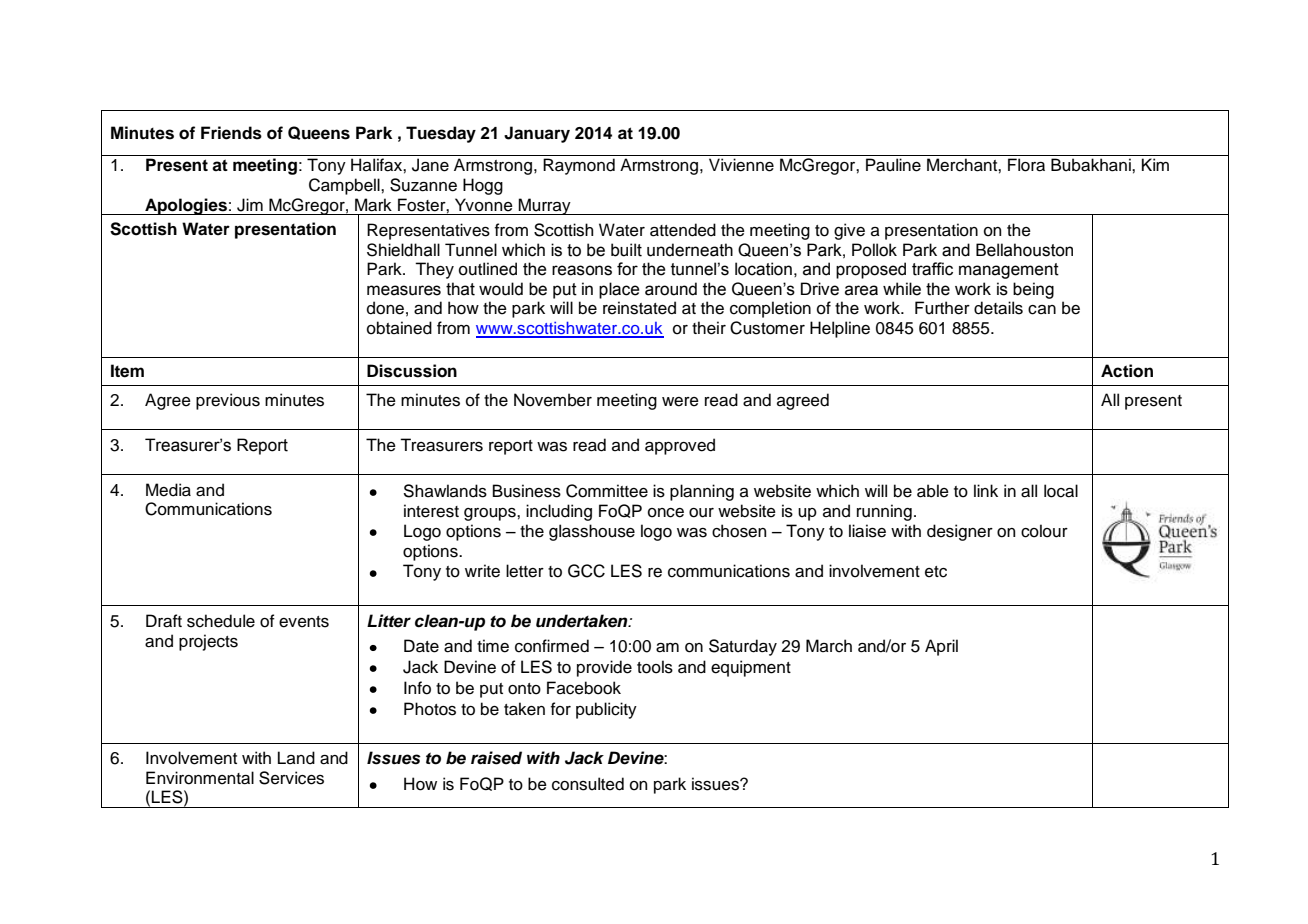 The height and width of the screenshot is (924, 1308). I want to click on Raymond, so click(579, 166).
